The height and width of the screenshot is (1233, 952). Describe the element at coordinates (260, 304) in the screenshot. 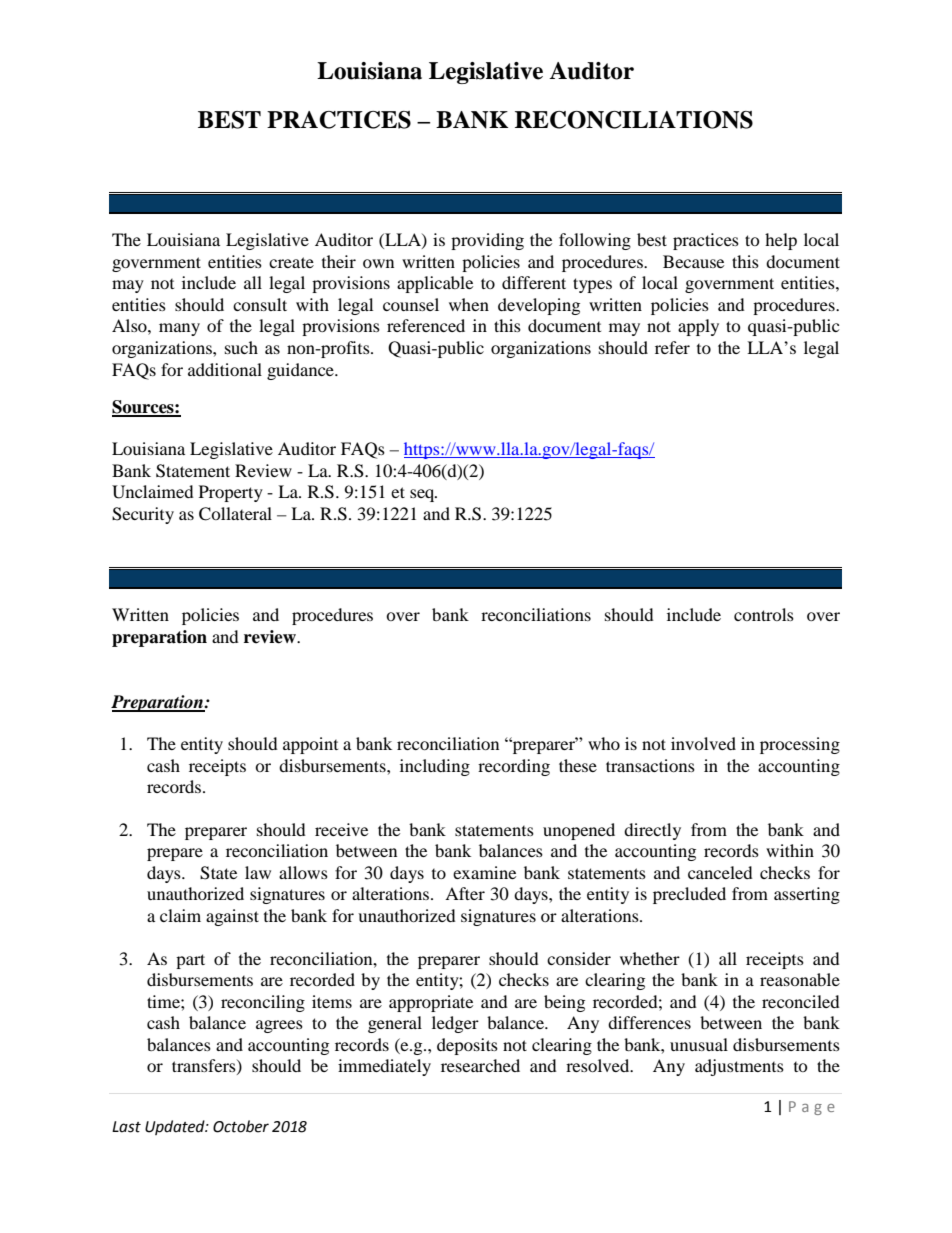

I see `consult` at that location.
